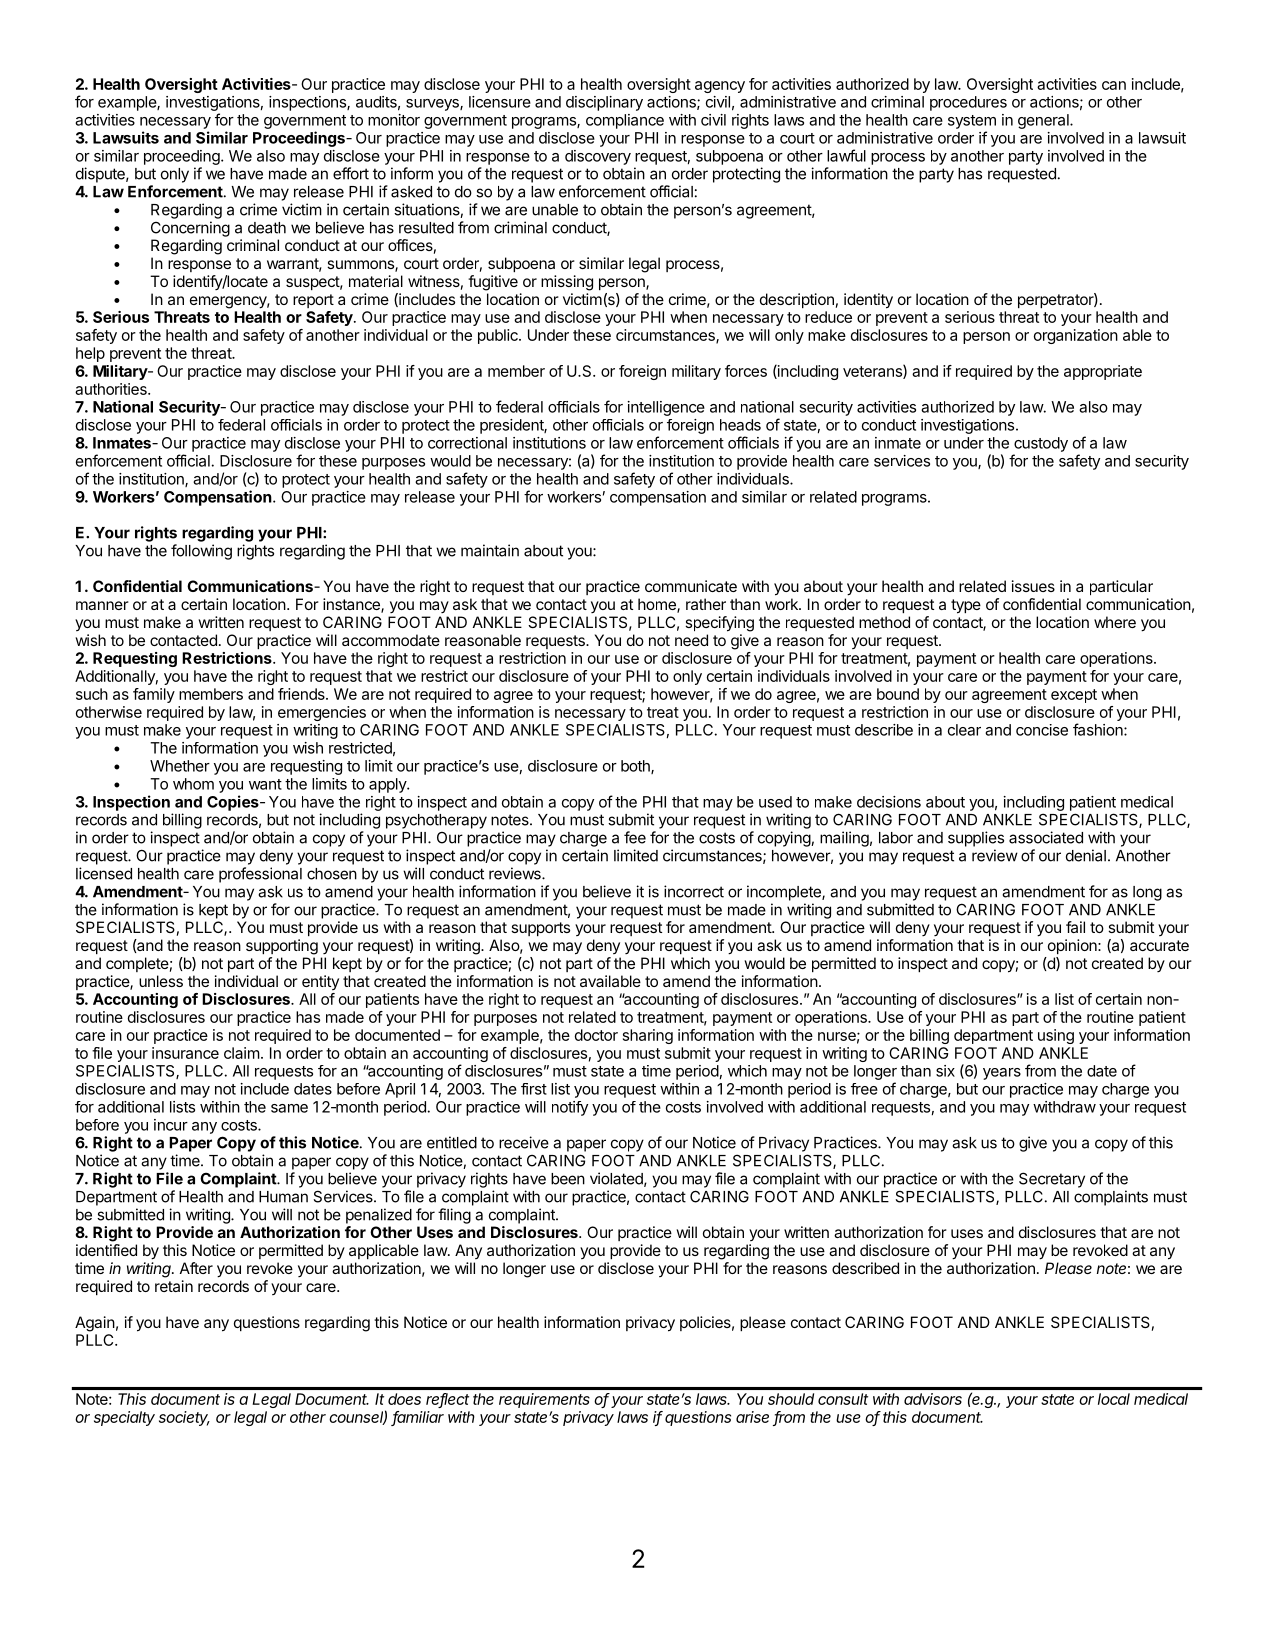 The height and width of the screenshot is (1648, 1274). What do you see at coordinates (691, 586) in the screenshot?
I see `communicate` at bounding box center [691, 586].
